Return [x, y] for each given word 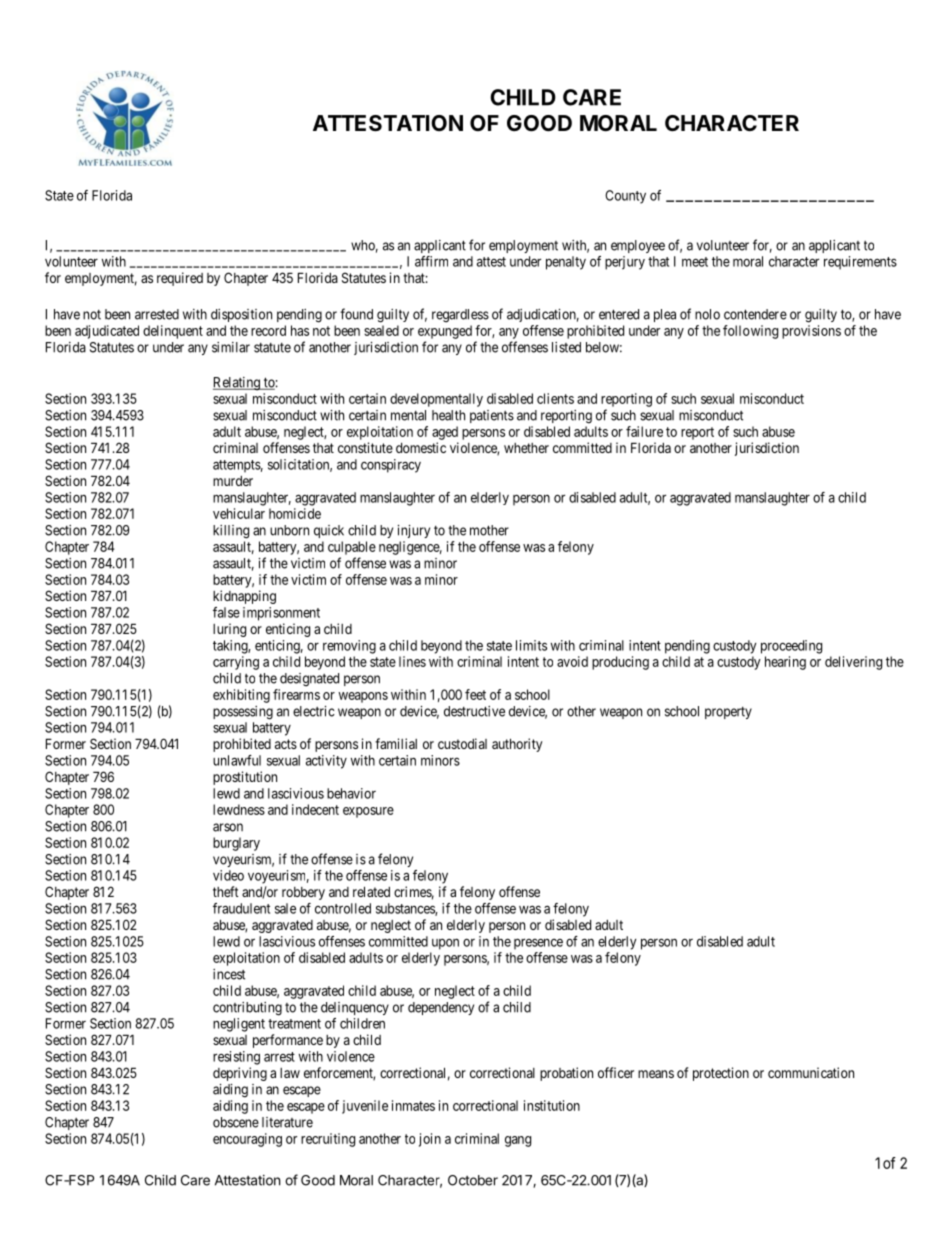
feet [475, 694]
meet [695, 262]
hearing [785, 663]
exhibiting [241, 696]
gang [518, 1141]
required [180, 279]
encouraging [247, 1140]
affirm [431, 261]
